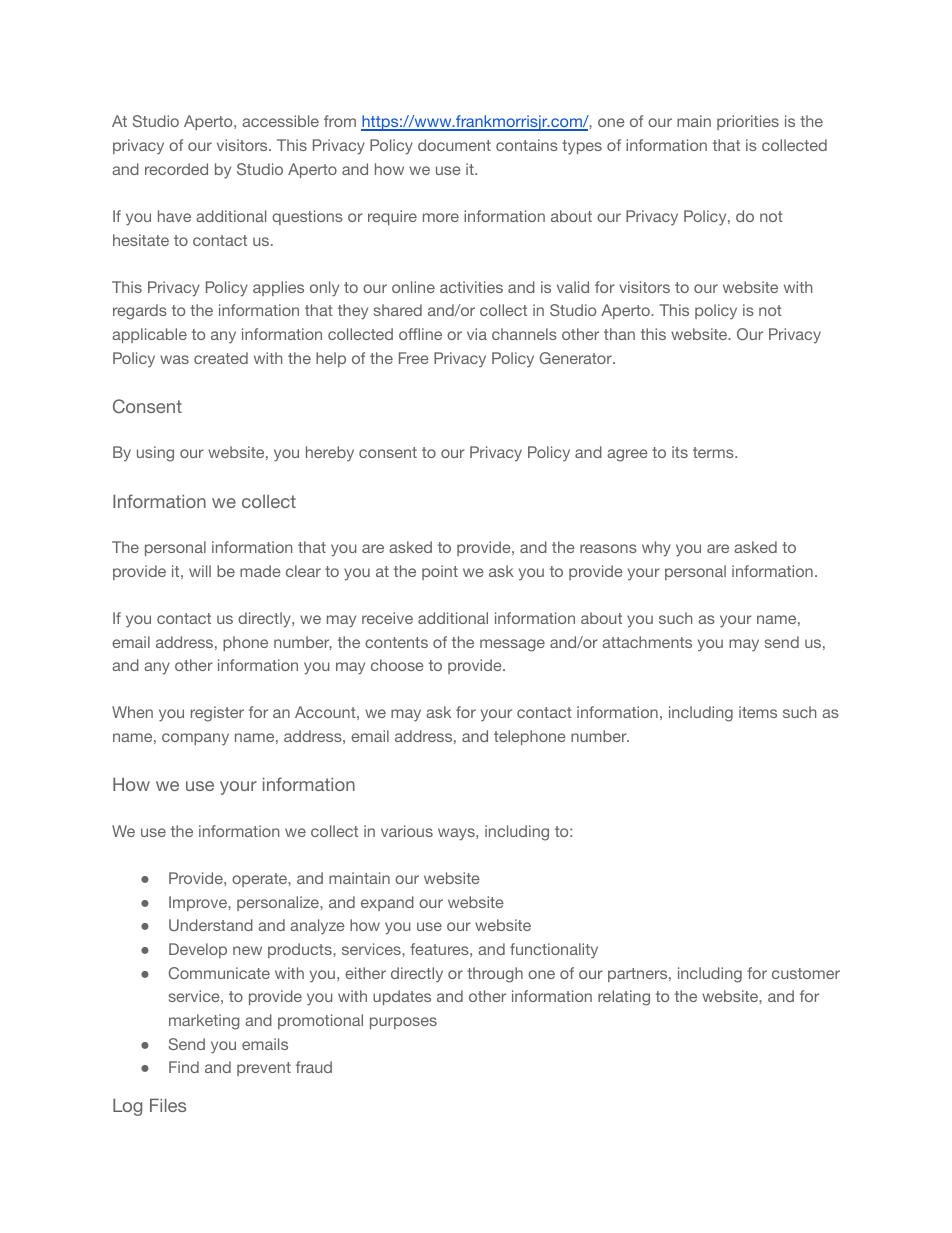  Describe the element at coordinates (758, 712) in the page. I see `items` at that location.
